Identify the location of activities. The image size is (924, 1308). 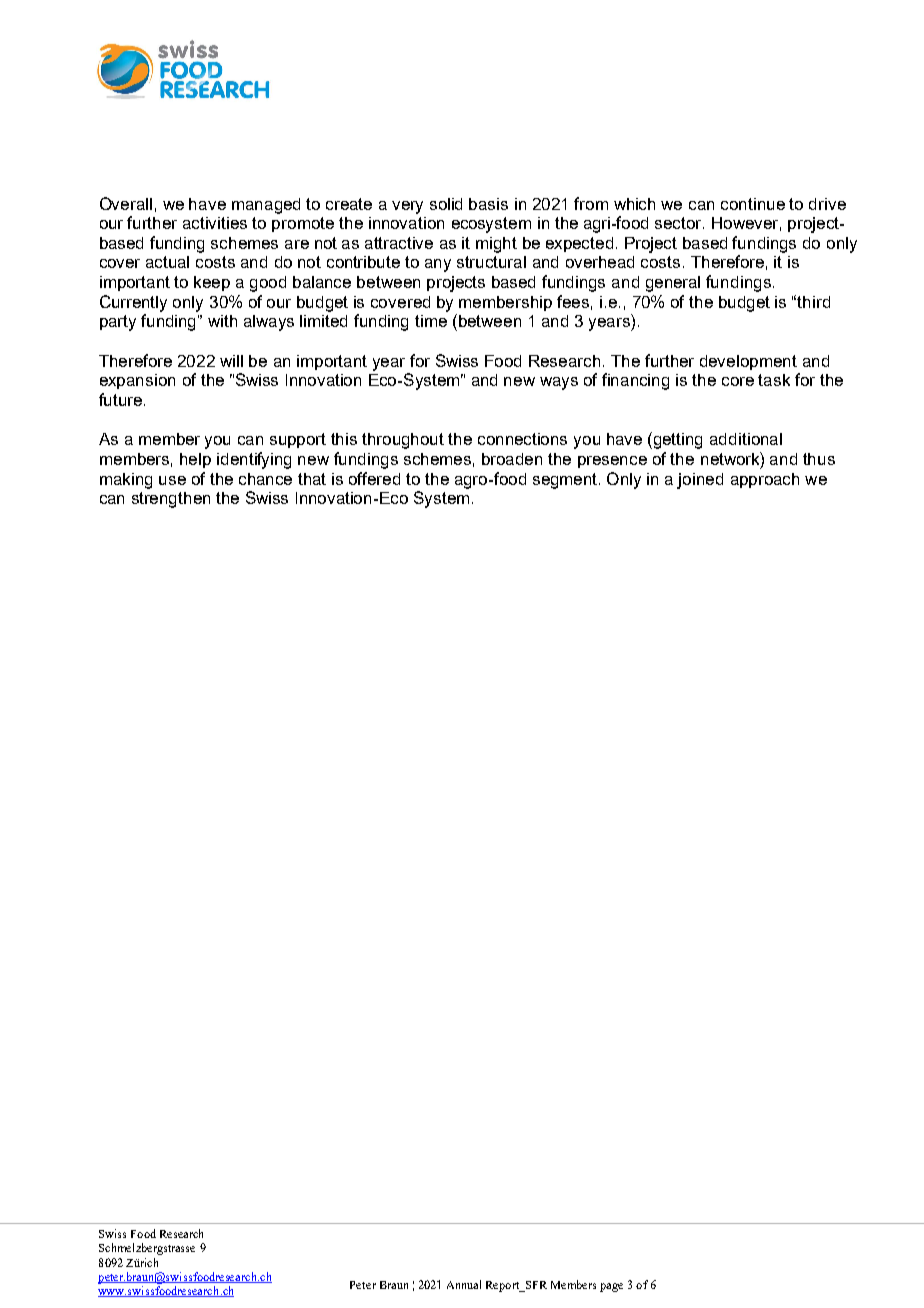
(215, 223).
